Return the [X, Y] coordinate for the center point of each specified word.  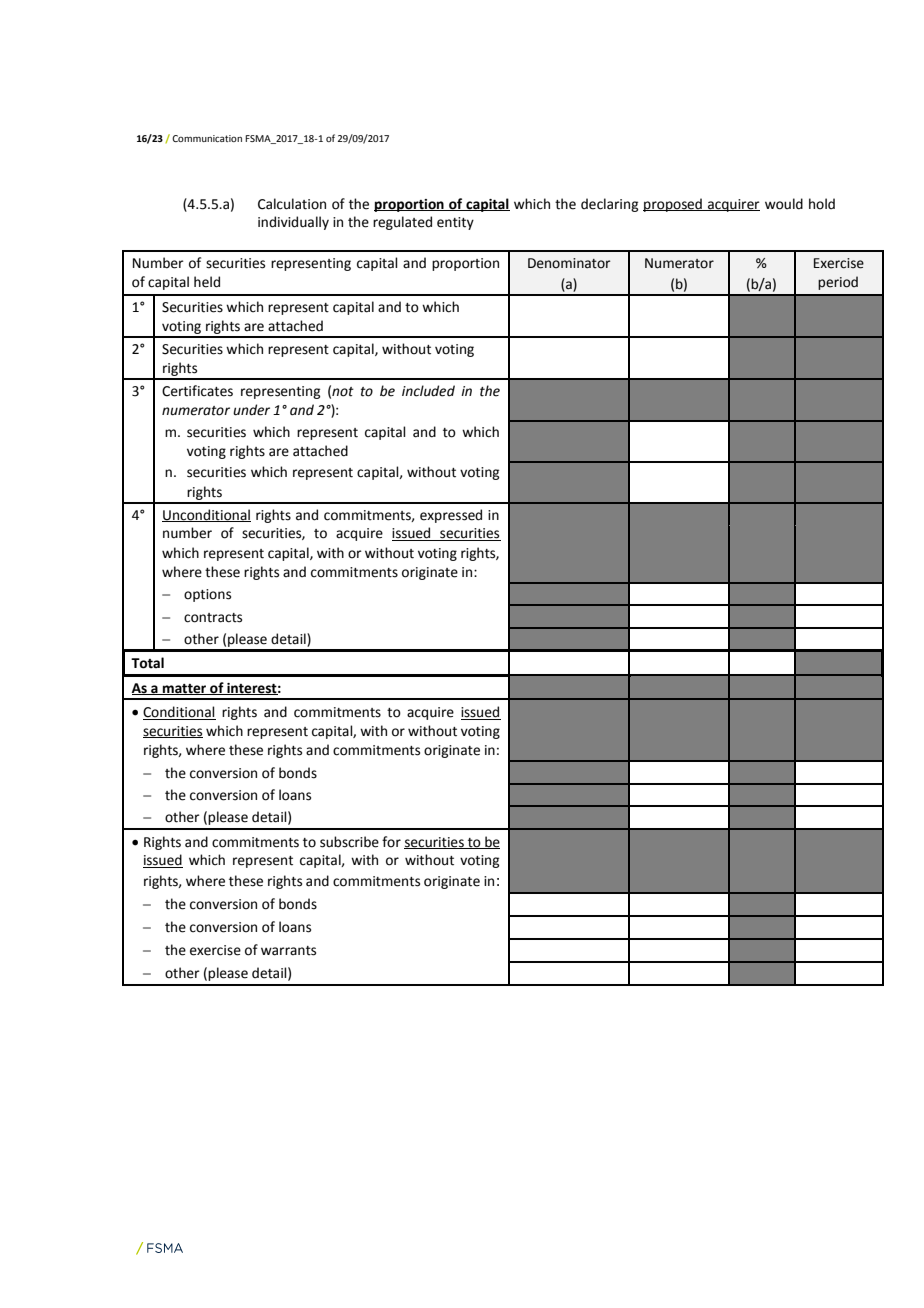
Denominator [569, 263]
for [391, 842]
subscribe [349, 842]
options [207, 595]
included [428, 391]
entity [455, 223]
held [207, 282]
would [784, 204]
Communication [207, 138]
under [251, 410]
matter [185, 689]
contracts [213, 618]
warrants [288, 951]
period [838, 283]
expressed [451, 516]
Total [147, 663]
